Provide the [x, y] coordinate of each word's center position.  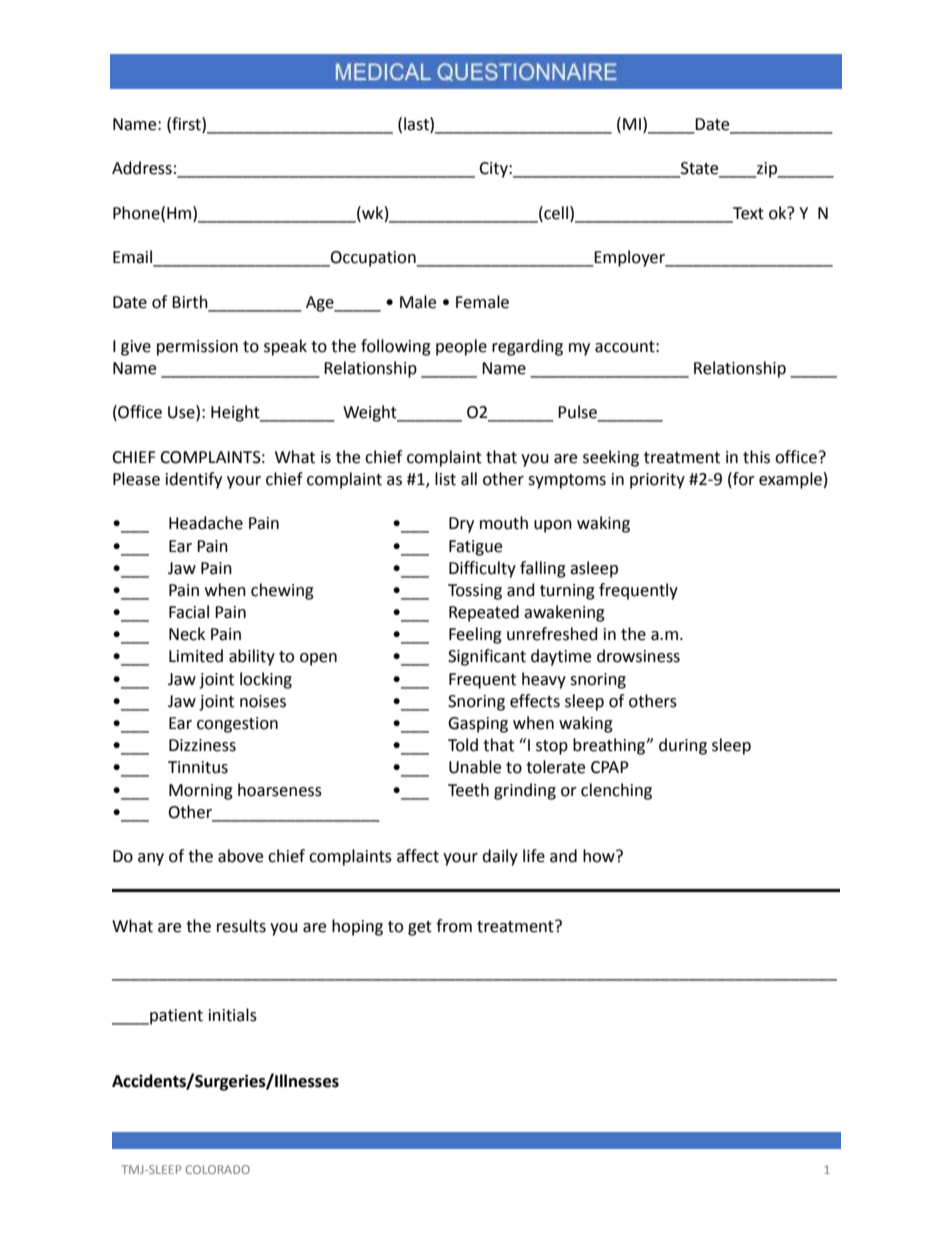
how [600, 856]
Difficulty [482, 569]
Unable [475, 767]
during [683, 746]
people [461, 347]
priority [657, 481]
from [454, 926]
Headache [206, 523]
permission [197, 348]
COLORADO [218, 1169]
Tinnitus [198, 767]
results [241, 926]
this [756, 457]
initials [233, 1015]
